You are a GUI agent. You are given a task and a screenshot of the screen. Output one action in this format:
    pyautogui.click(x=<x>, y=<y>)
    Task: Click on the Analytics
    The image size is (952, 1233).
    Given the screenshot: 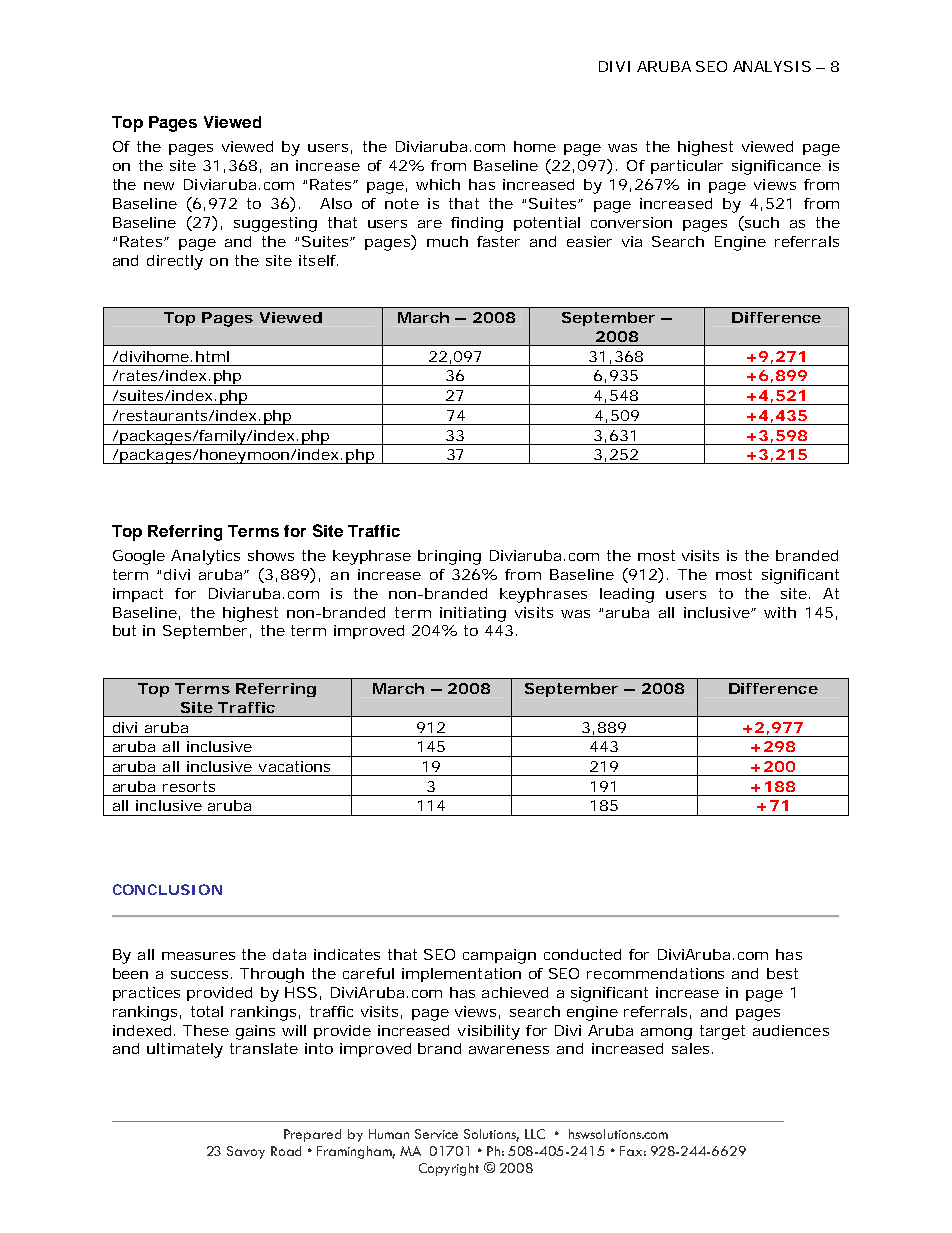 What is the action you would take?
    pyautogui.click(x=205, y=557)
